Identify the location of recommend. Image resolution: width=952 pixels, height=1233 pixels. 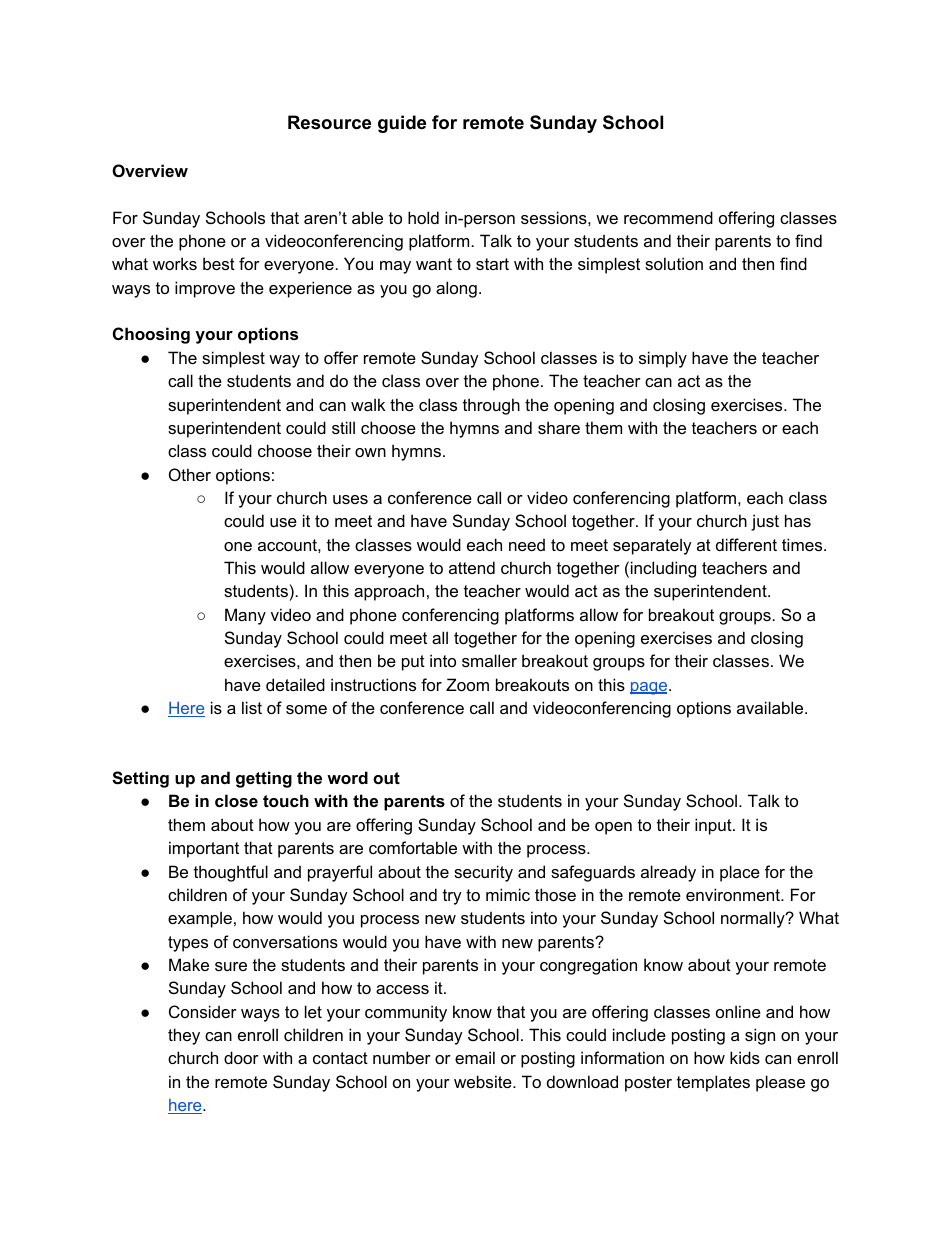
(668, 217).
